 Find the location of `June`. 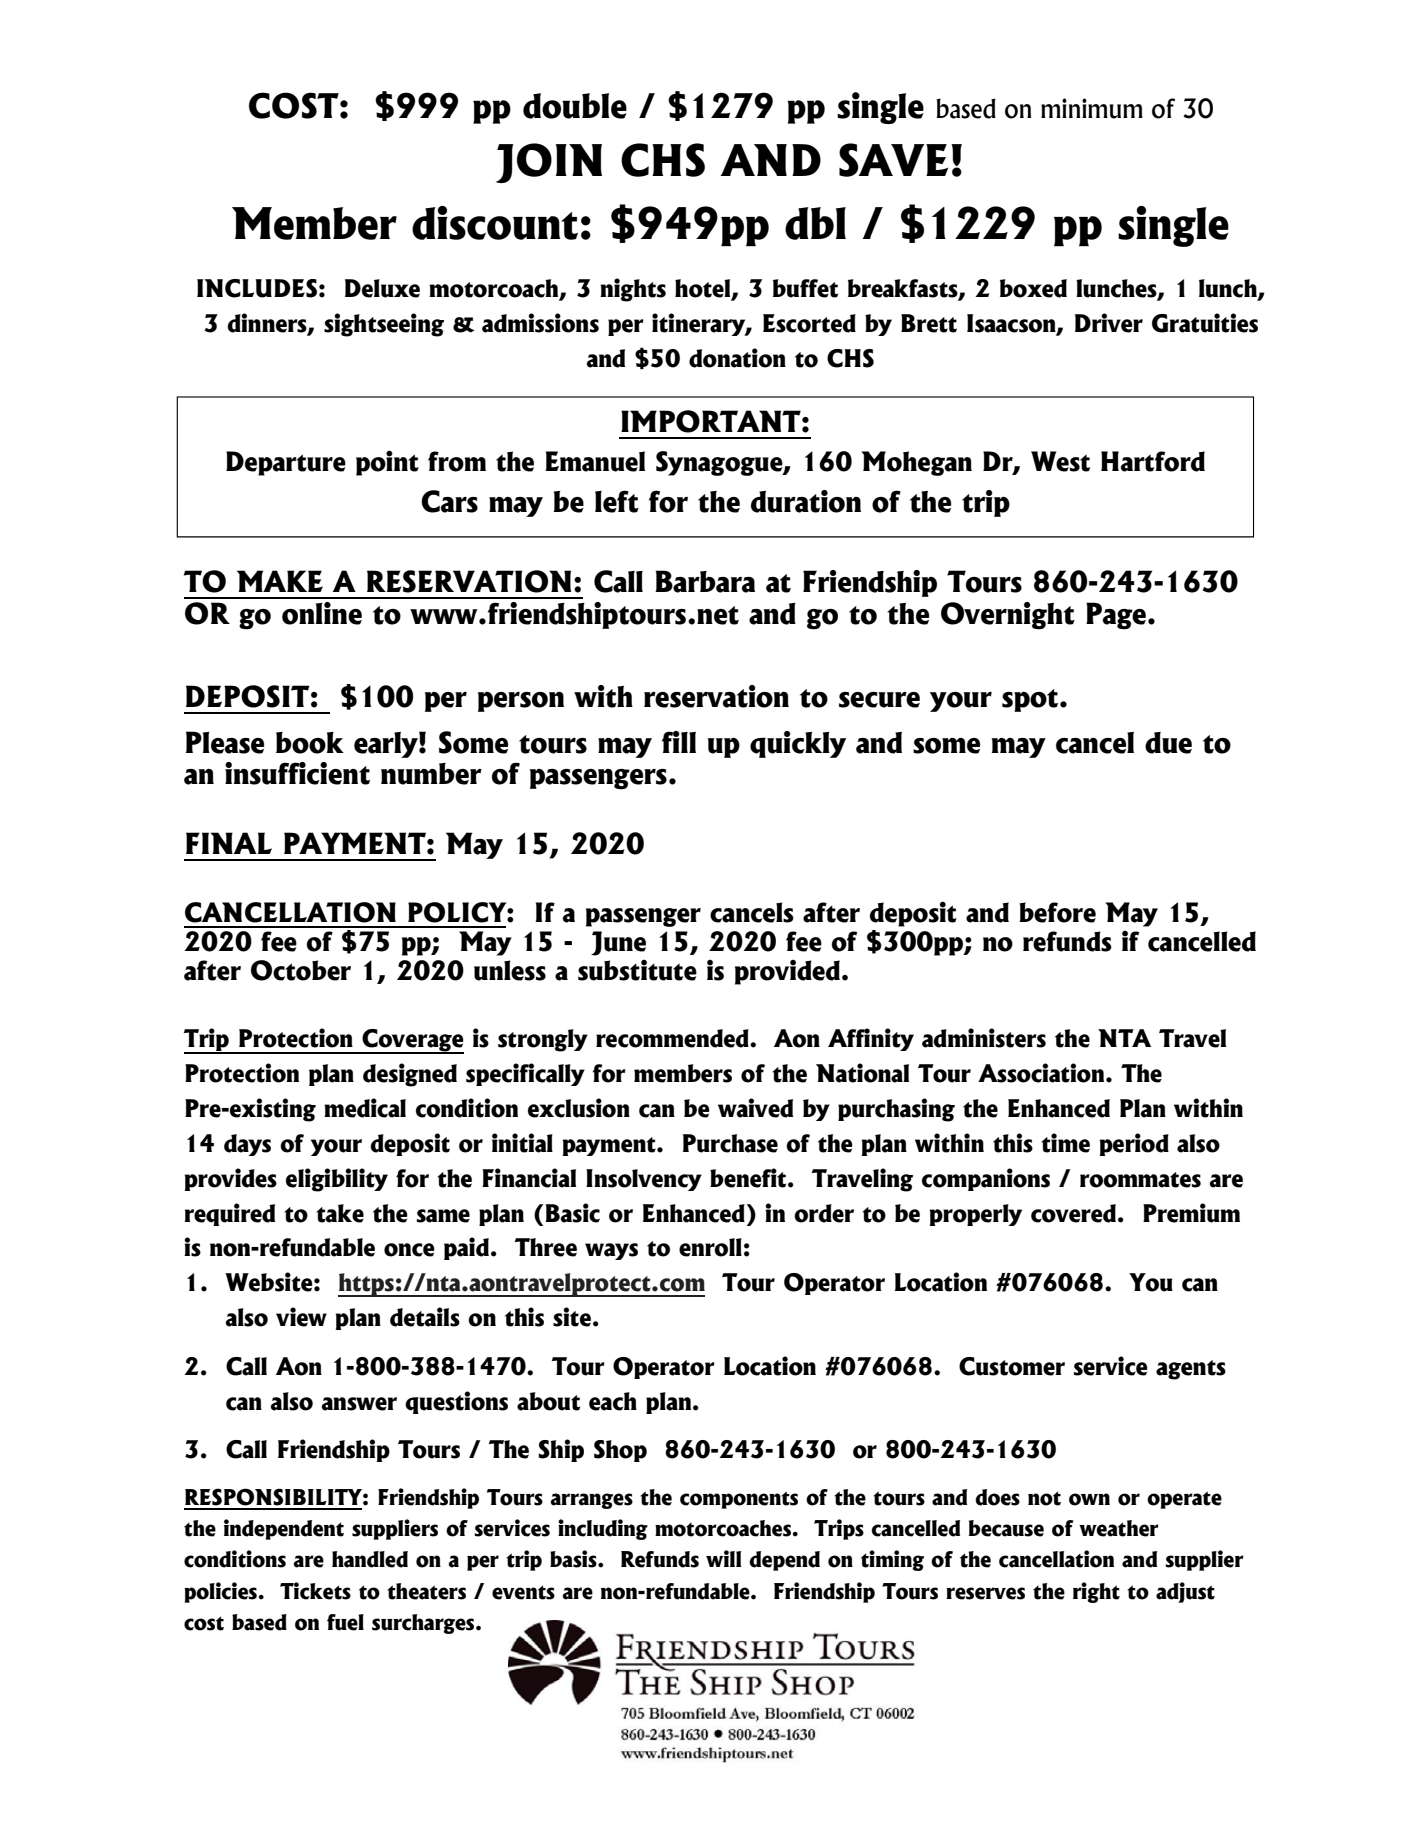

June is located at coordinates (618, 943).
